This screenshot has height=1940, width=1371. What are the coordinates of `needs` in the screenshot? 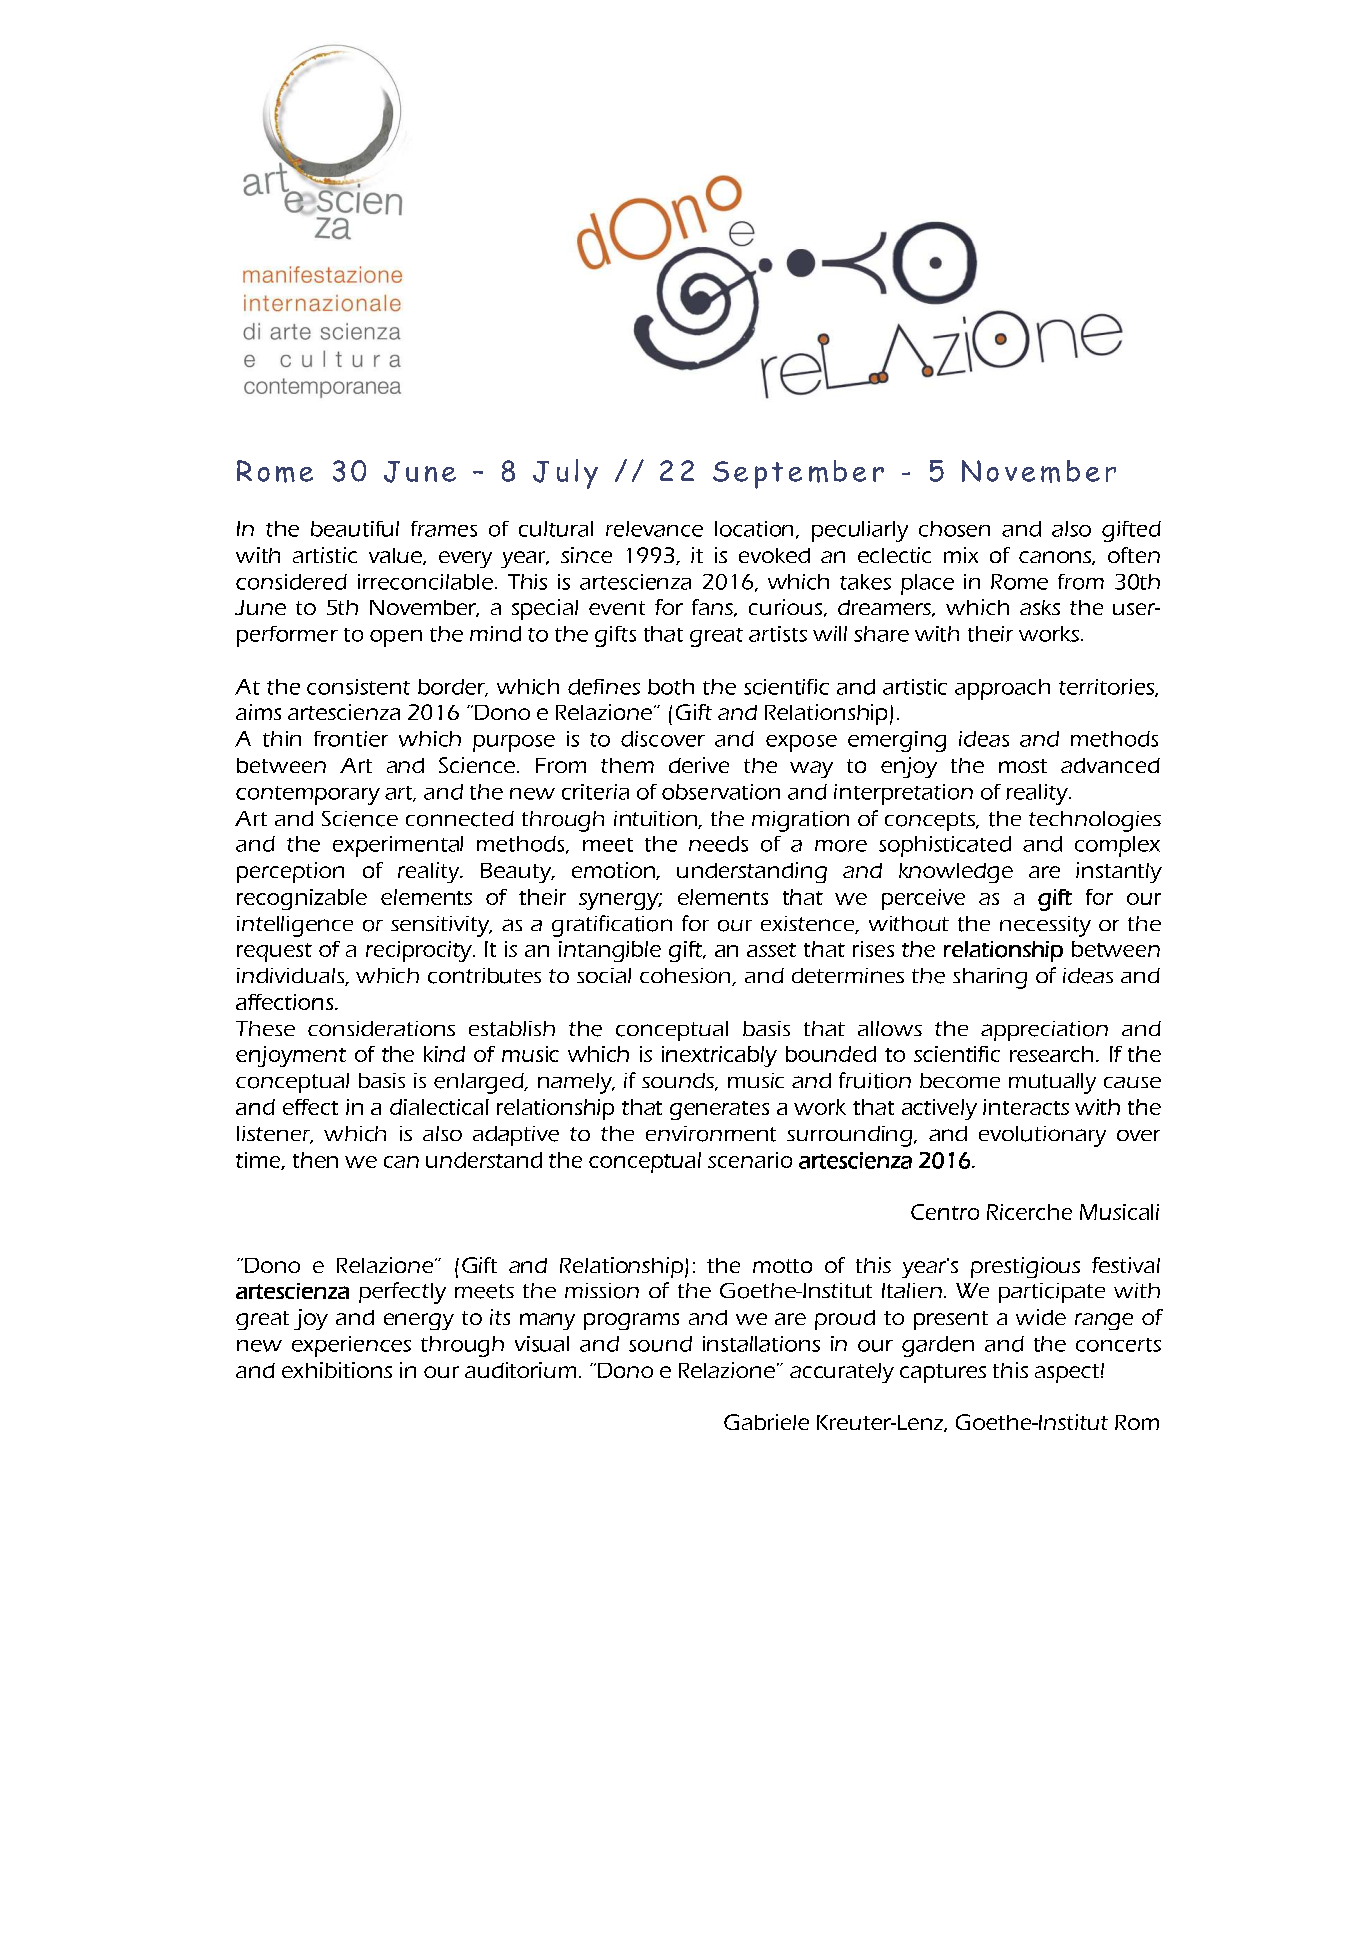 It's located at (718, 844).
